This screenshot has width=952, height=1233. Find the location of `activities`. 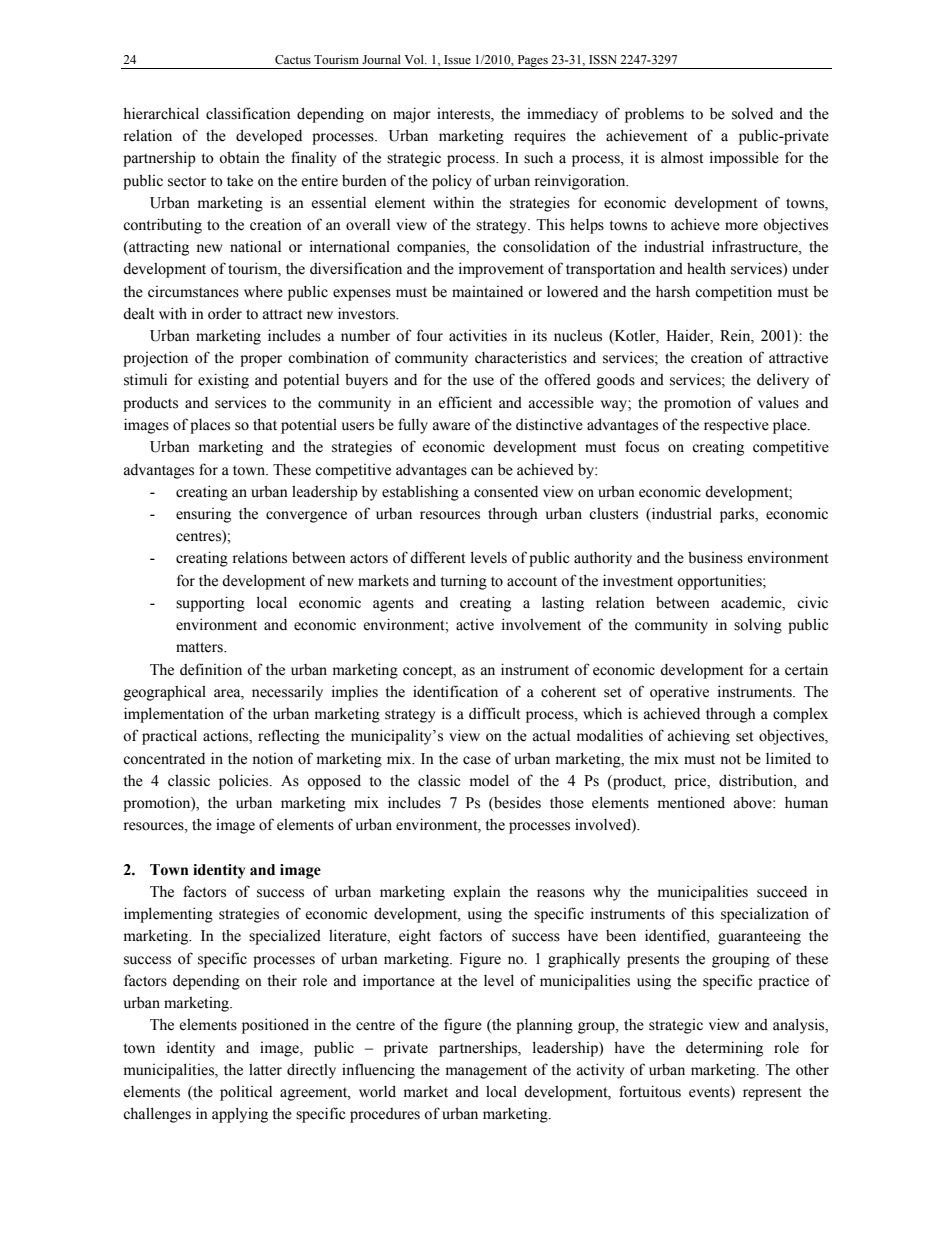

activities is located at coordinates (478, 335).
